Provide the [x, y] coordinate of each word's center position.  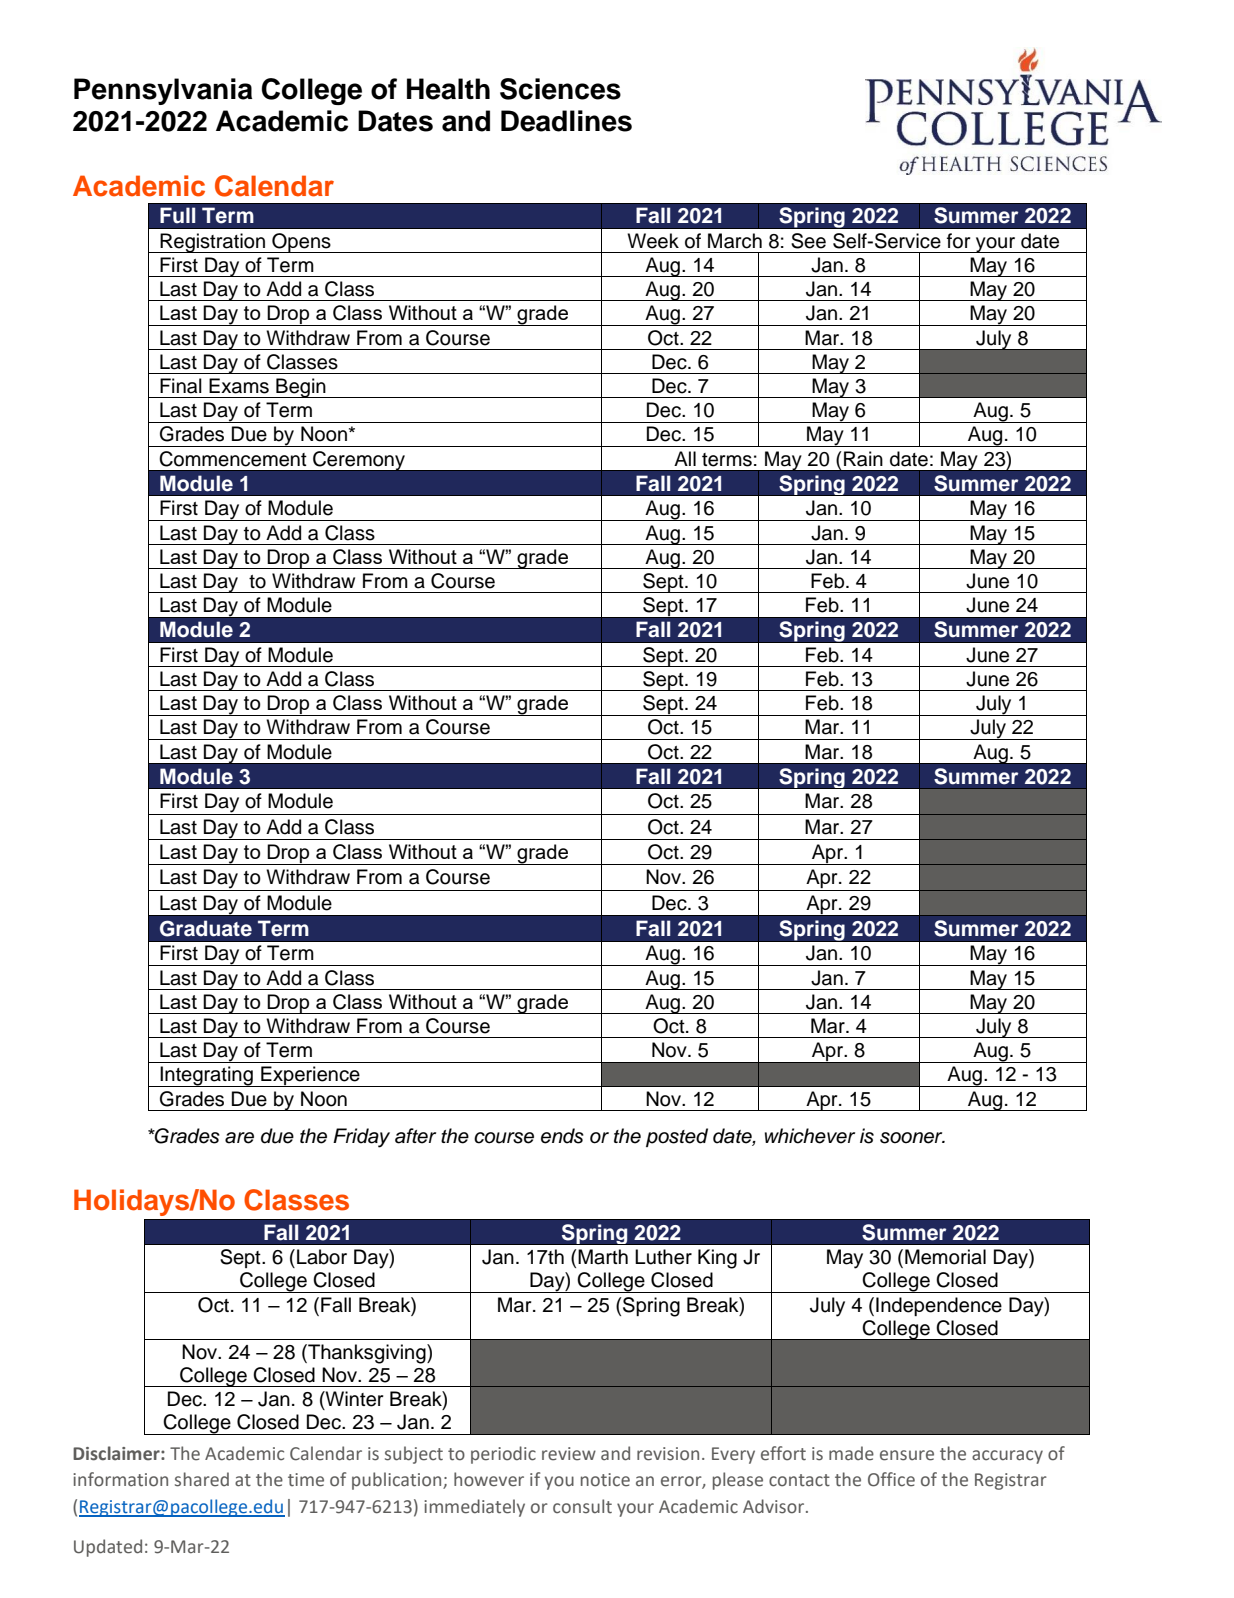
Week [653, 241]
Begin [301, 388]
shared [202, 1479]
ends [562, 1136]
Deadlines [566, 121]
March [735, 241]
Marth [603, 1257]
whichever [810, 1136]
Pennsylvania [163, 91]
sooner [912, 1138]
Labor [322, 1257]
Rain [863, 459]
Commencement [233, 459]
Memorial [945, 1257]
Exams [239, 386]
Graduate [206, 928]
